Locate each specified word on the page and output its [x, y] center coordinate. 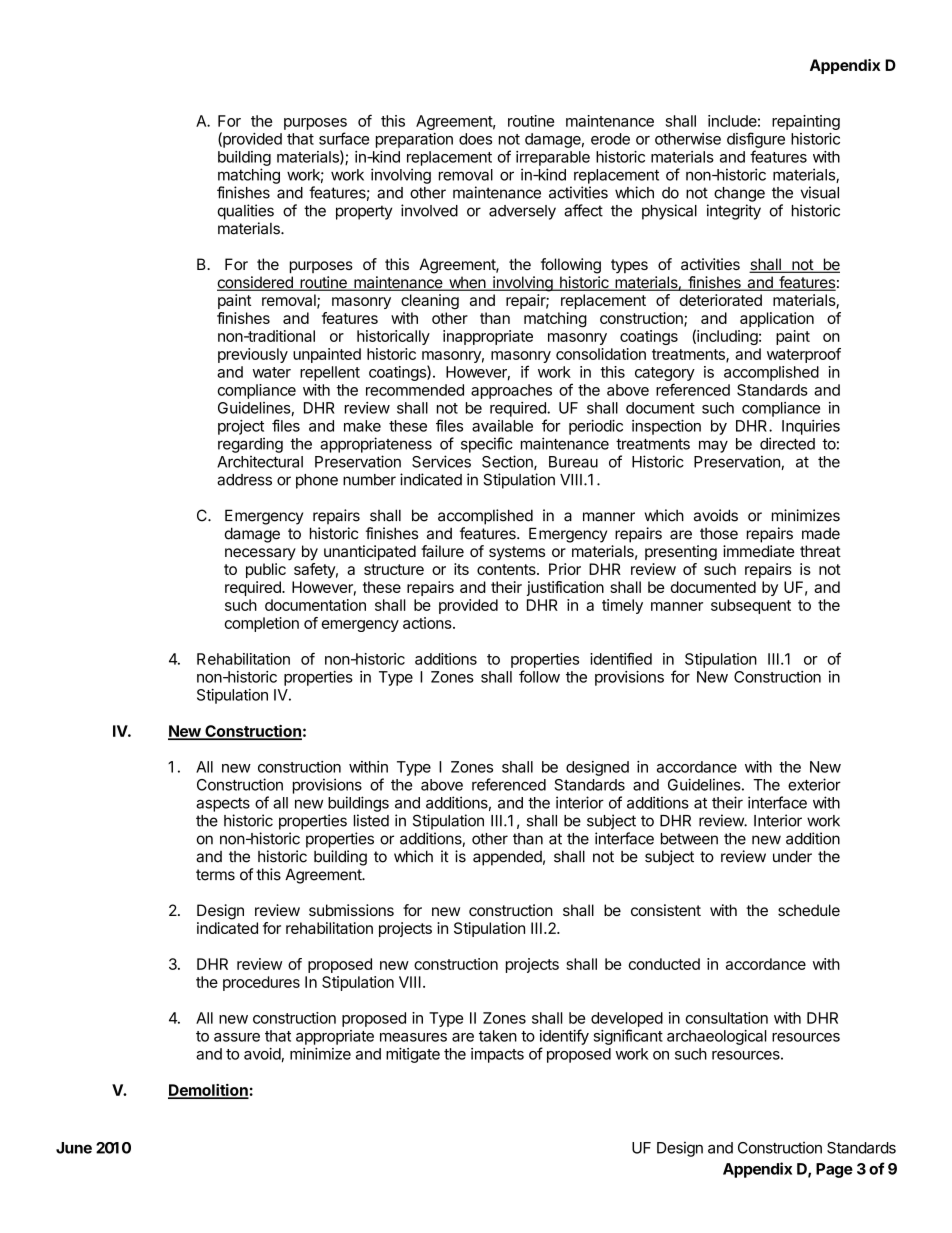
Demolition [208, 1091]
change [739, 194]
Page [834, 1170]
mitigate [413, 1055]
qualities [246, 212]
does [475, 139]
